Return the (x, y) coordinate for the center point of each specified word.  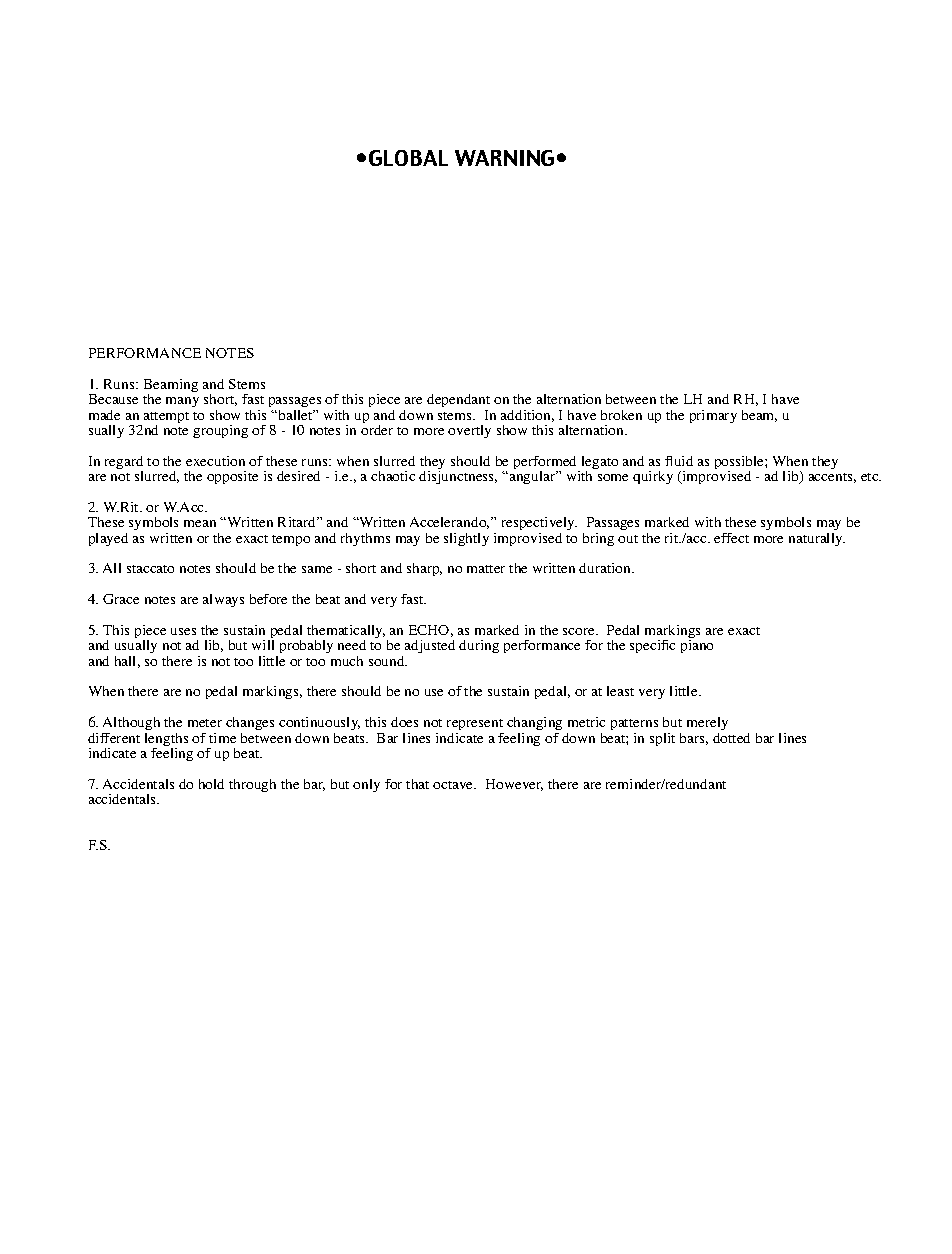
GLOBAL (408, 158)
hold (211, 784)
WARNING (504, 158)
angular (532, 477)
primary (713, 416)
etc (871, 477)
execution (215, 461)
